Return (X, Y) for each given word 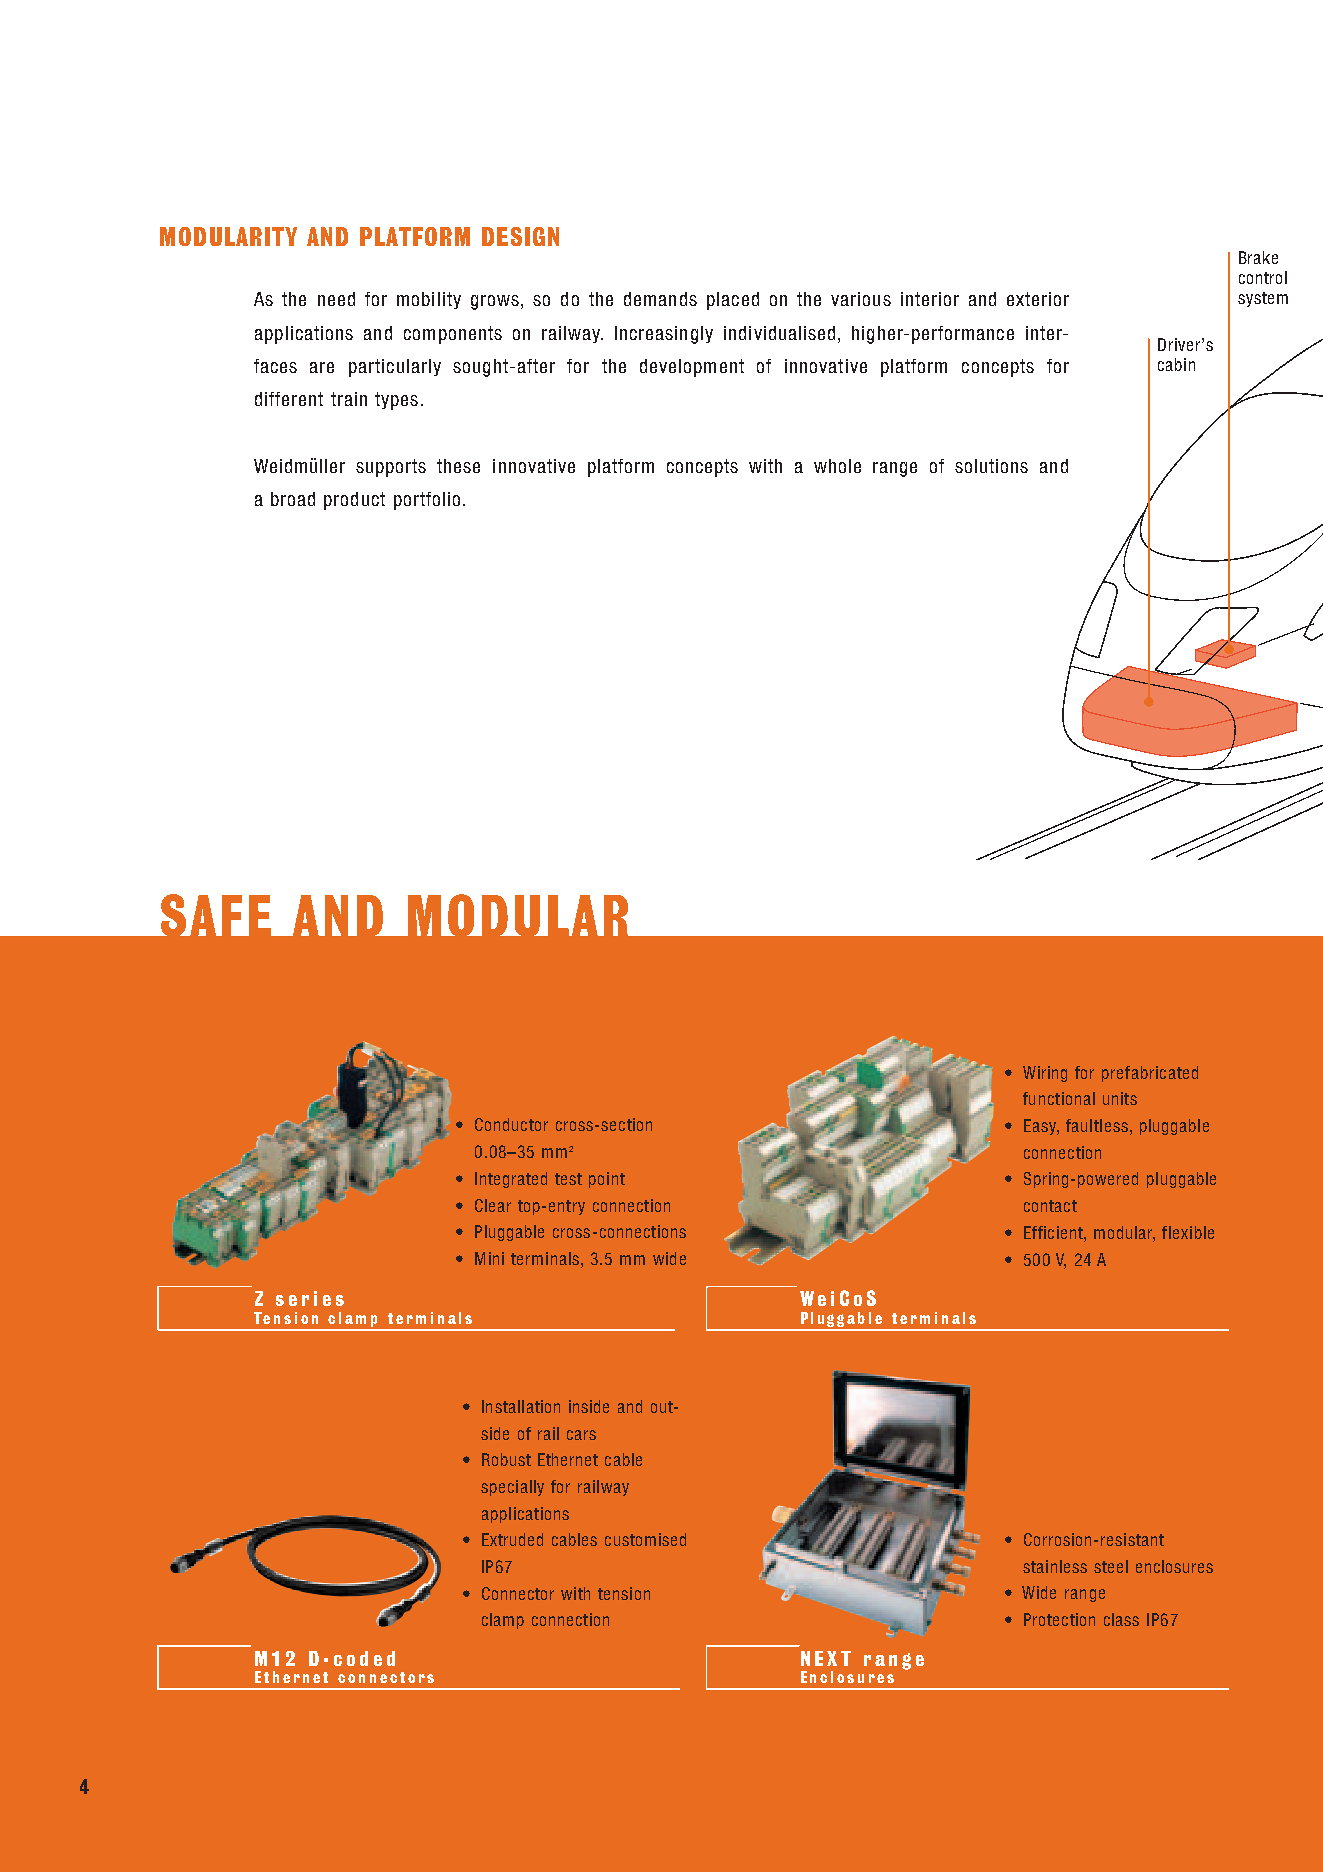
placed (733, 301)
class (1121, 1619)
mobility (429, 300)
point (607, 1180)
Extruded (512, 1539)
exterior (1038, 299)
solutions (991, 466)
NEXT (826, 1658)
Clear (493, 1205)
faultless (1097, 1125)
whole (837, 466)
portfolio (427, 501)
